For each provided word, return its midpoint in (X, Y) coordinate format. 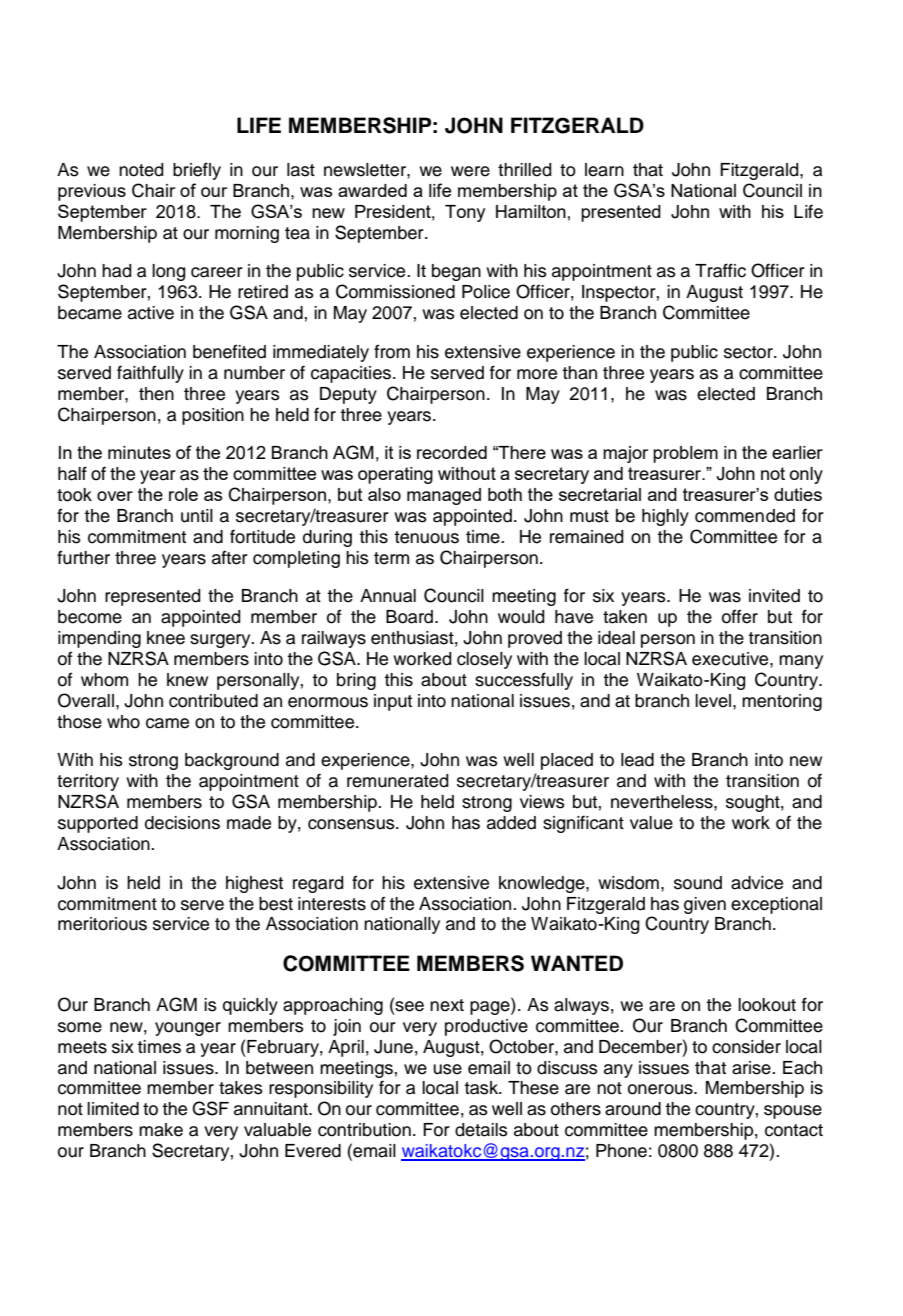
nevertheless (663, 802)
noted (141, 170)
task (482, 1088)
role (183, 494)
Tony (465, 213)
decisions (182, 823)
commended (745, 516)
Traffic (720, 270)
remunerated (398, 781)
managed (444, 496)
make (161, 1130)
